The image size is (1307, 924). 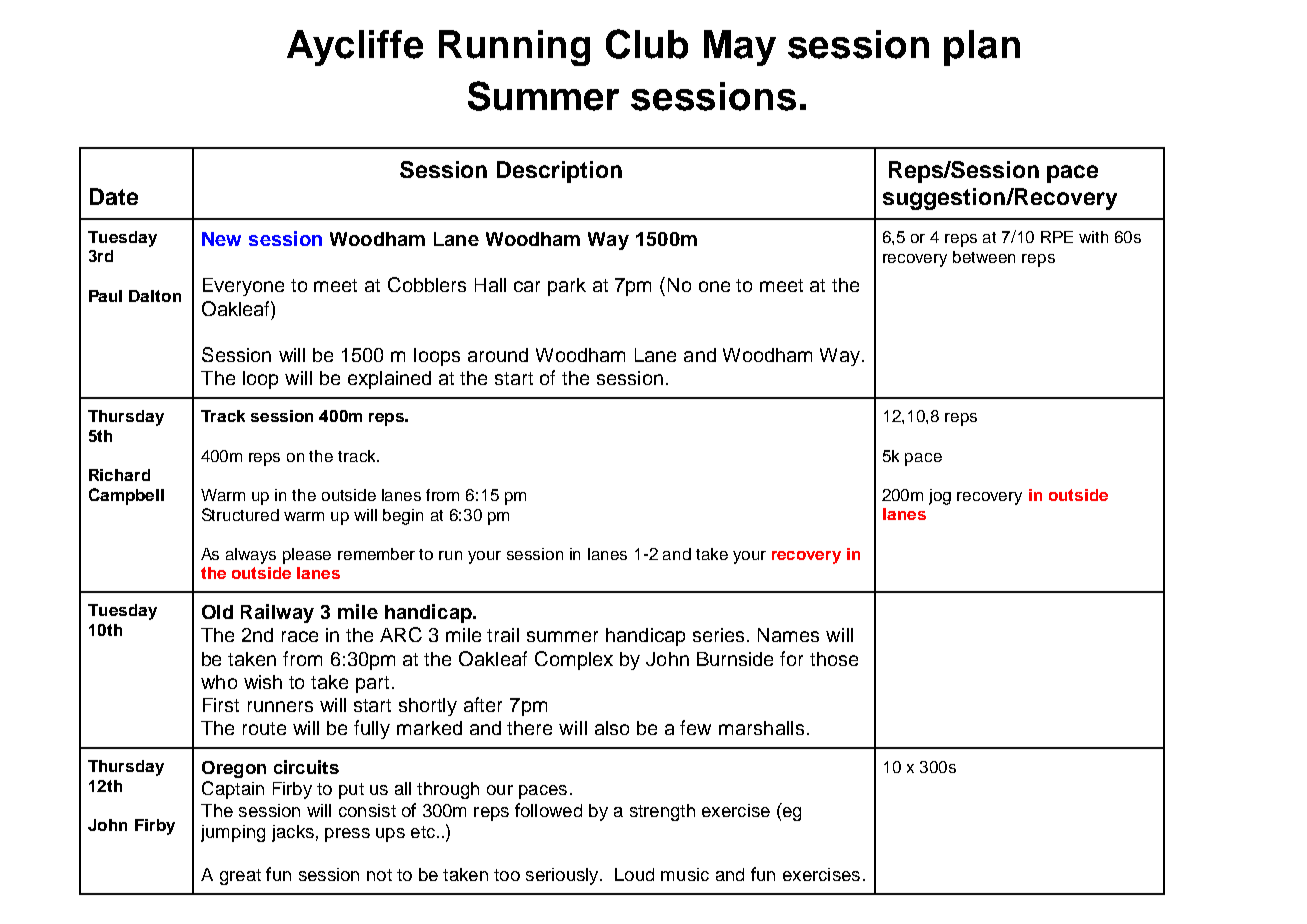 I want to click on jog, so click(x=940, y=497).
